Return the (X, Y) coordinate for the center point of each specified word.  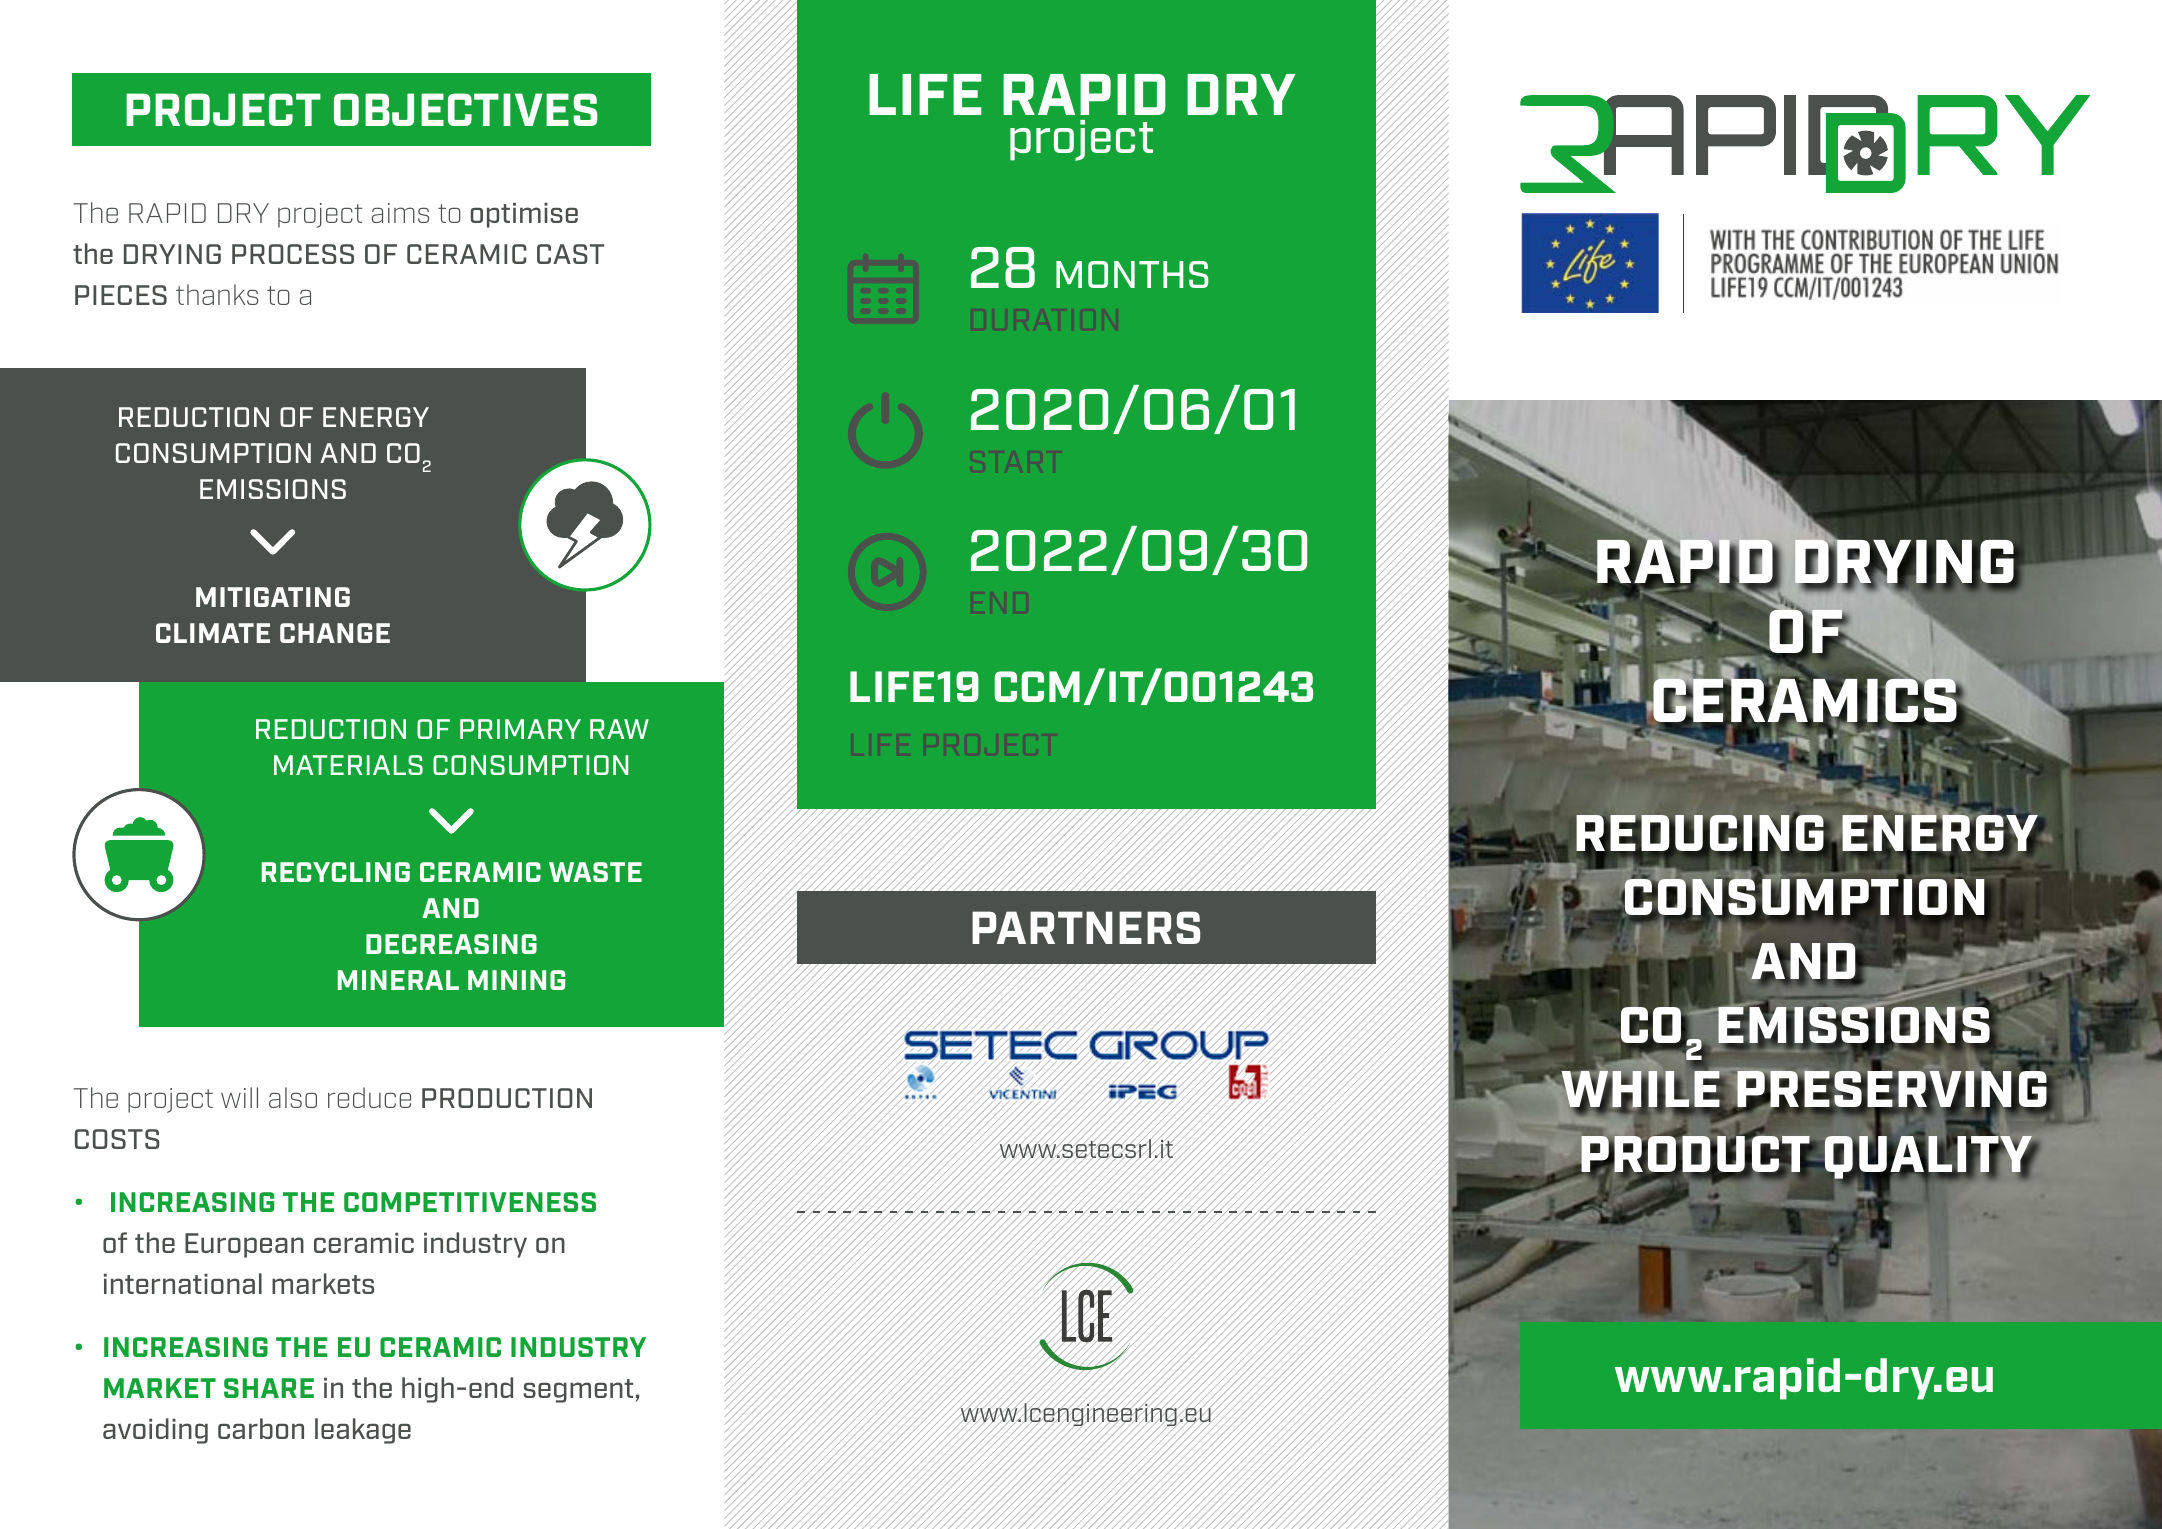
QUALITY (1929, 1157)
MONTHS (1132, 274)
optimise (524, 215)
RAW (619, 729)
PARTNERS (1086, 927)
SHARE (269, 1388)
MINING (516, 980)
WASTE (595, 872)
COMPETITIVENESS (470, 1202)
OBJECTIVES (465, 109)
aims (400, 213)
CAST (570, 254)
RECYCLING (336, 872)
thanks (217, 294)
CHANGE (335, 633)
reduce (369, 1097)
